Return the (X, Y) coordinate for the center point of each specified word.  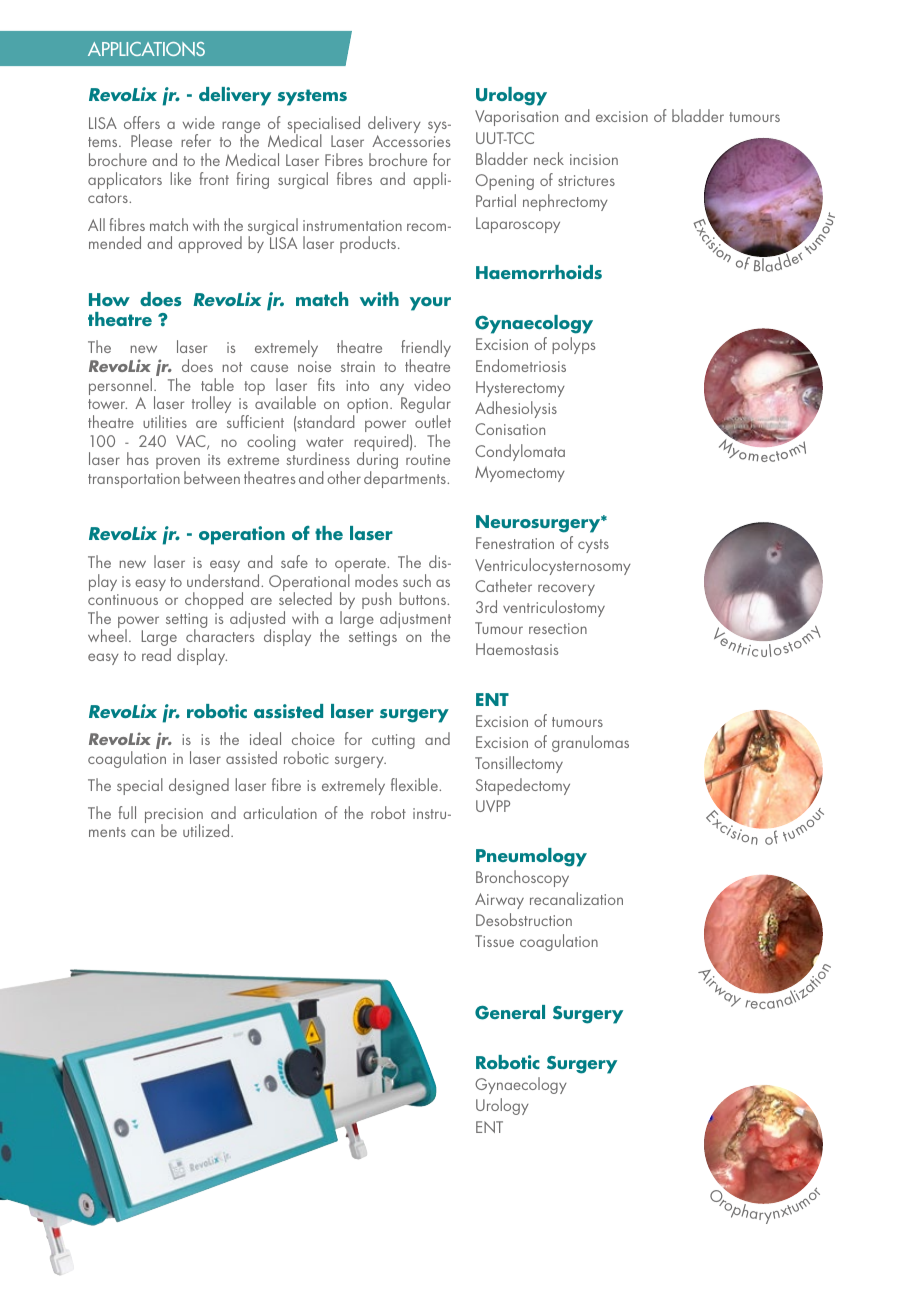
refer (196, 140)
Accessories (411, 141)
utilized (207, 830)
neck (549, 158)
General (510, 1012)
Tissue (494, 941)
